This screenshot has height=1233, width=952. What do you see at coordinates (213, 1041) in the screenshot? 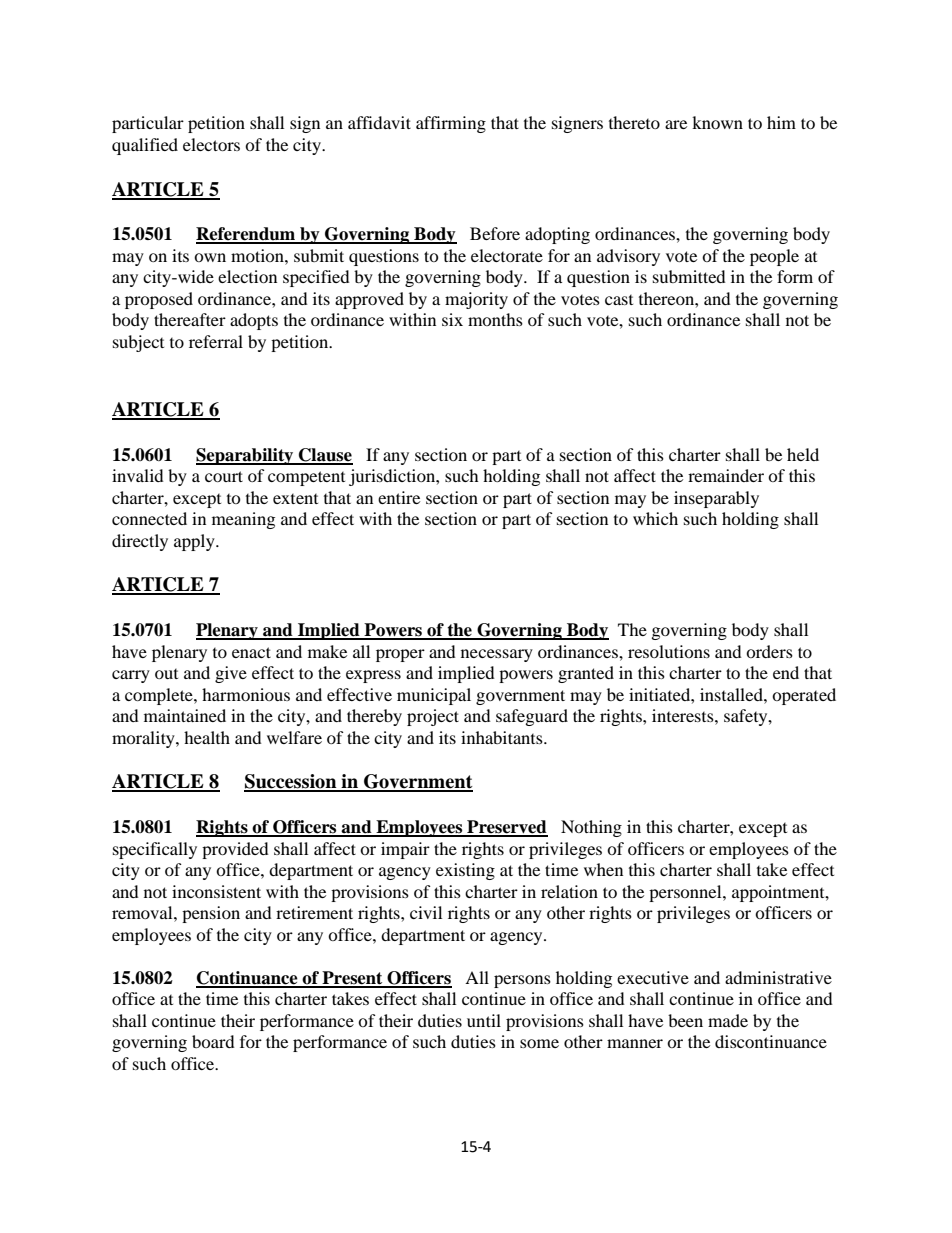
I see `board` at bounding box center [213, 1041].
